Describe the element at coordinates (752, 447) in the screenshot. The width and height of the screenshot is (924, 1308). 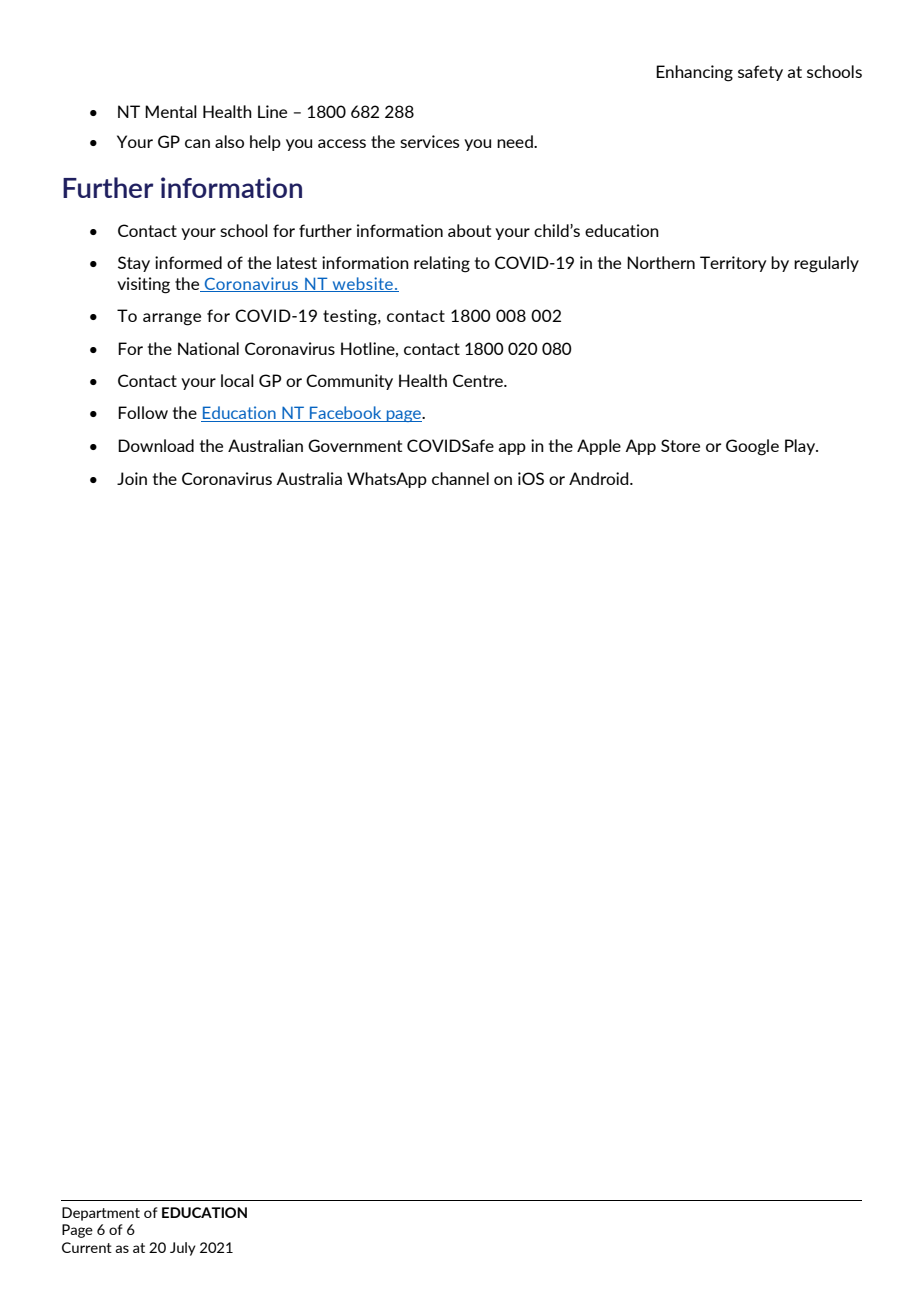
I see `Google` at that location.
